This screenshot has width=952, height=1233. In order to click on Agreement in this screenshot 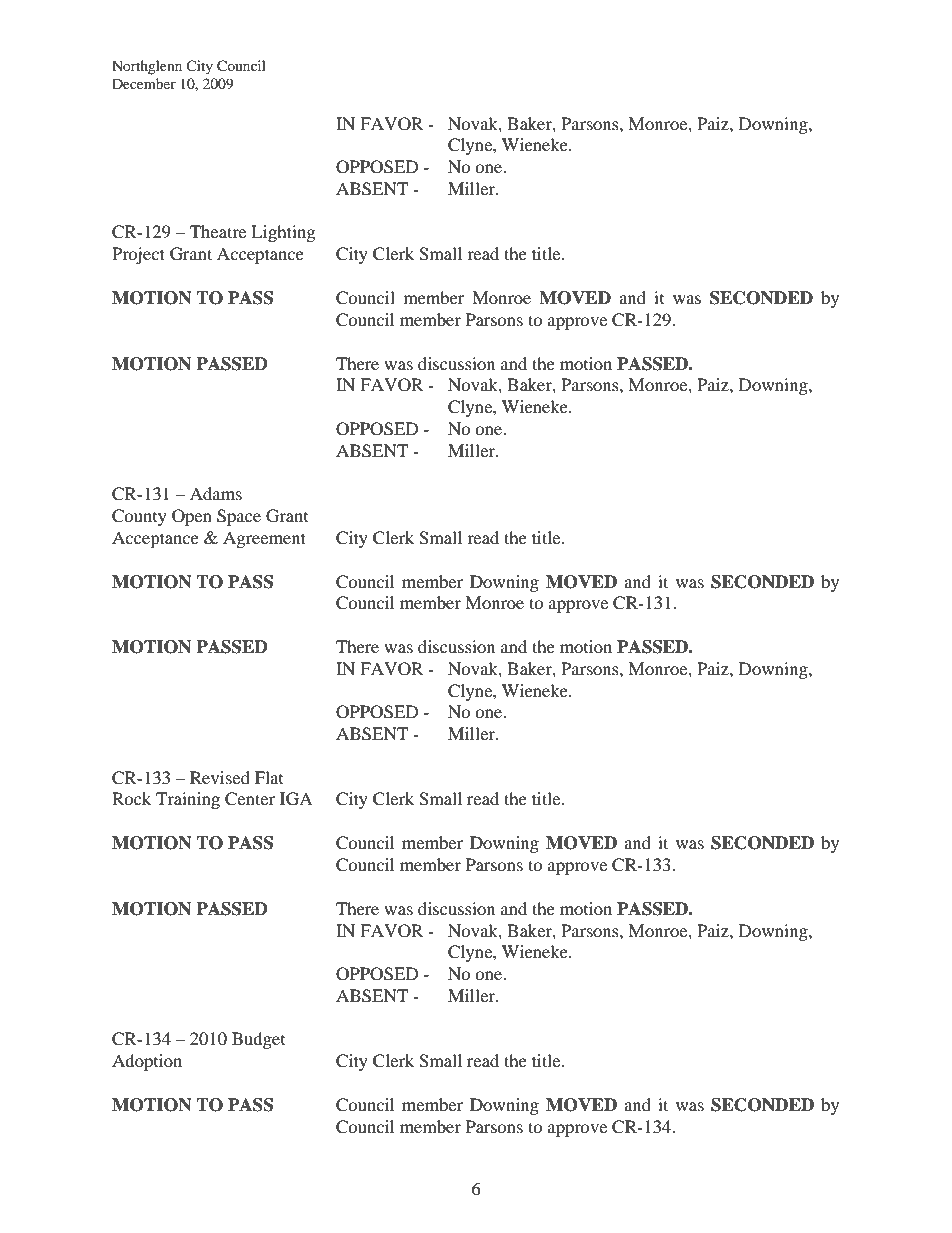, I will do `click(264, 539)`.
